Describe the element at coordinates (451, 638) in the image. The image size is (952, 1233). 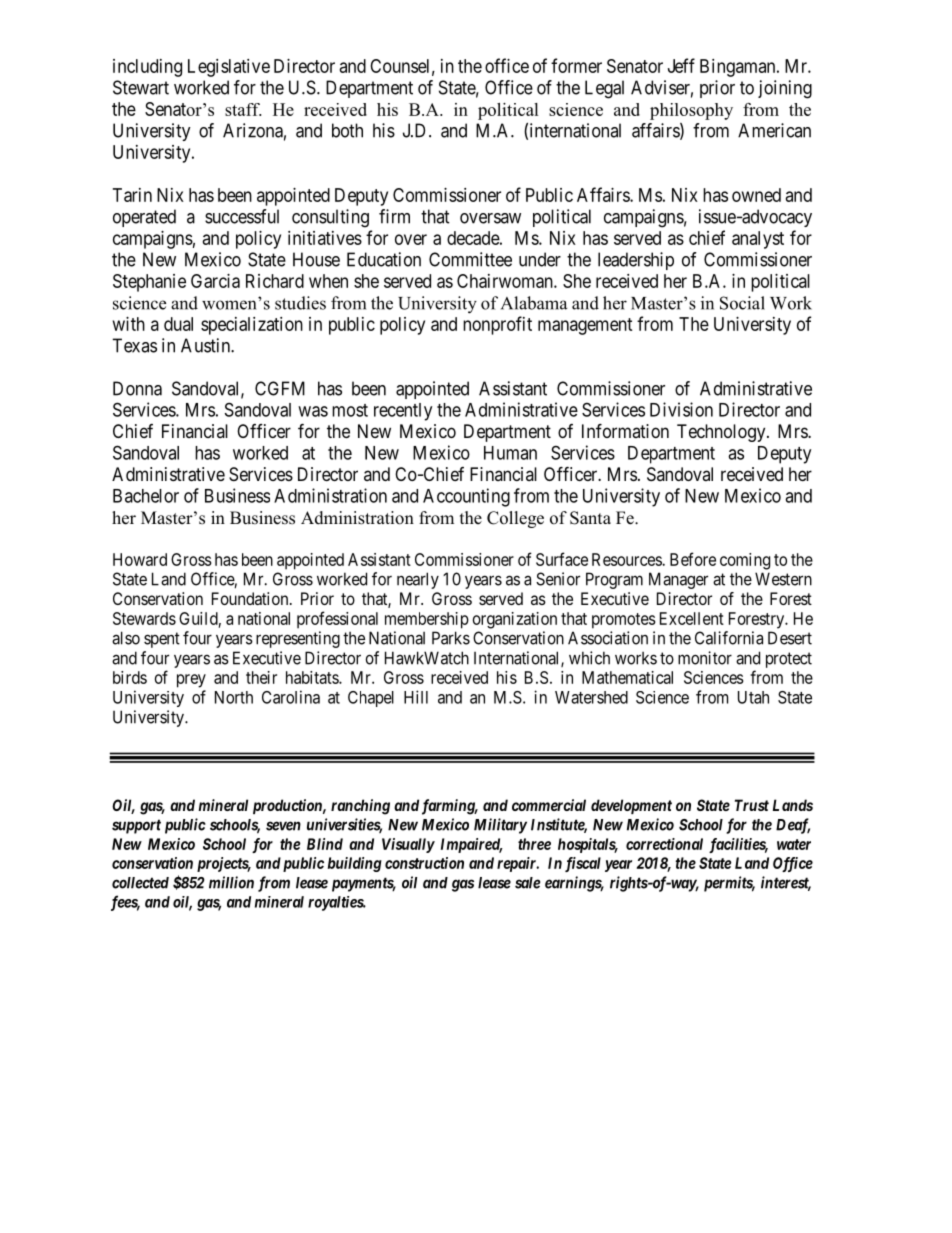
I see `Parks` at that location.
